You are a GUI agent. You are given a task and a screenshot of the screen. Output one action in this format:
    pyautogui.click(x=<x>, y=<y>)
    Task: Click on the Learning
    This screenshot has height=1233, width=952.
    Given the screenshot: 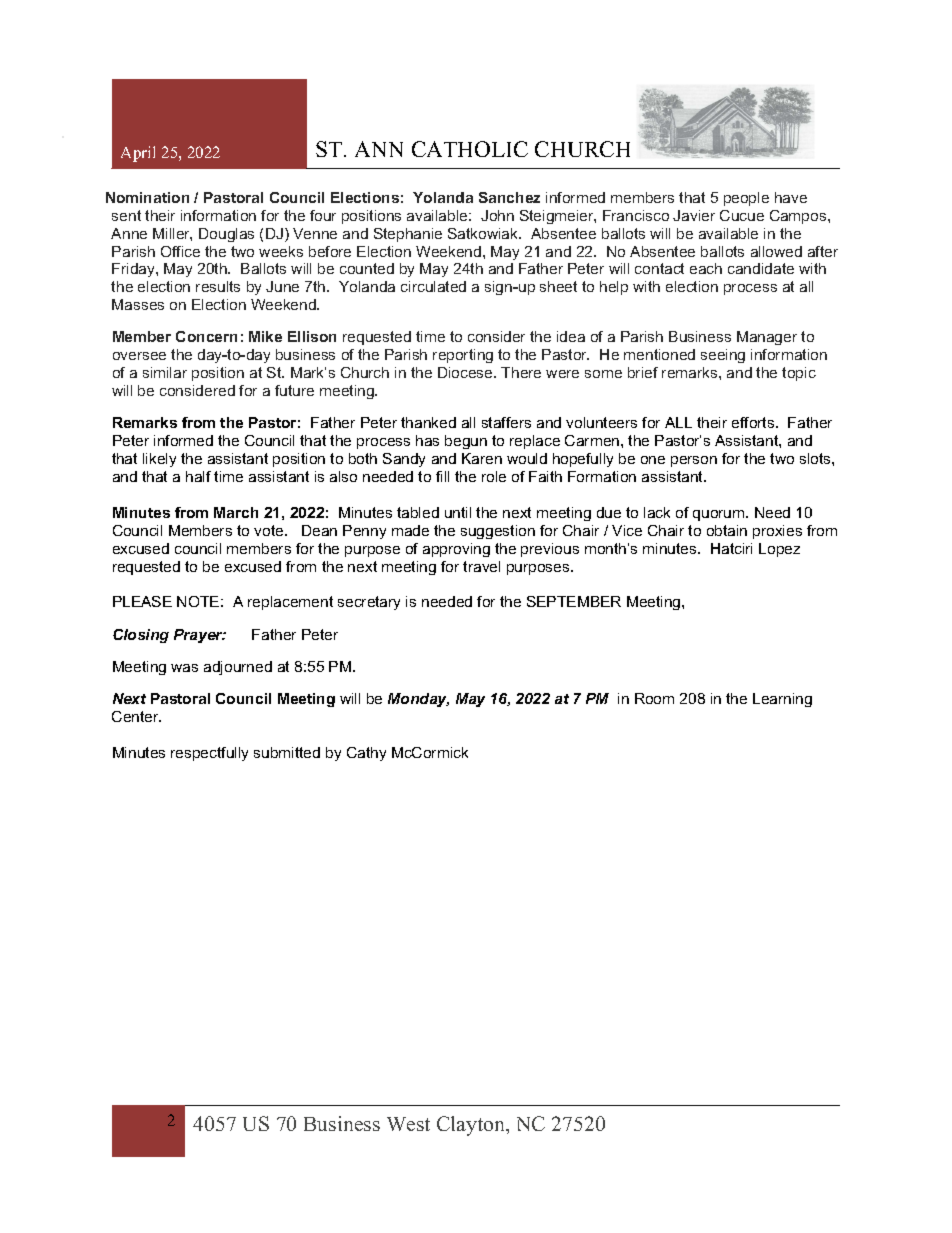 What is the action you would take?
    pyautogui.click(x=782, y=700)
